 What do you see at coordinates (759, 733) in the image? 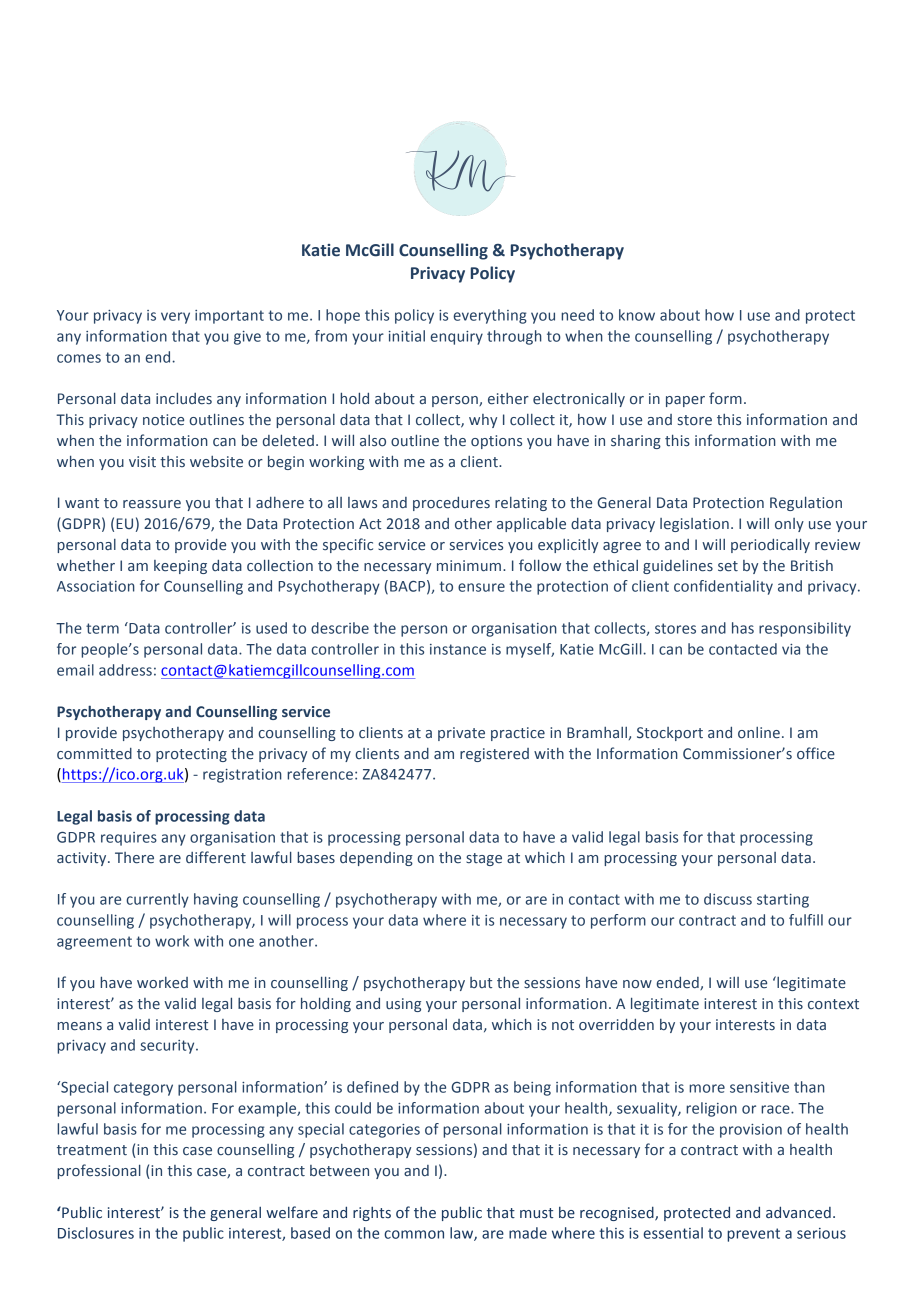
I see `online` at bounding box center [759, 733].
